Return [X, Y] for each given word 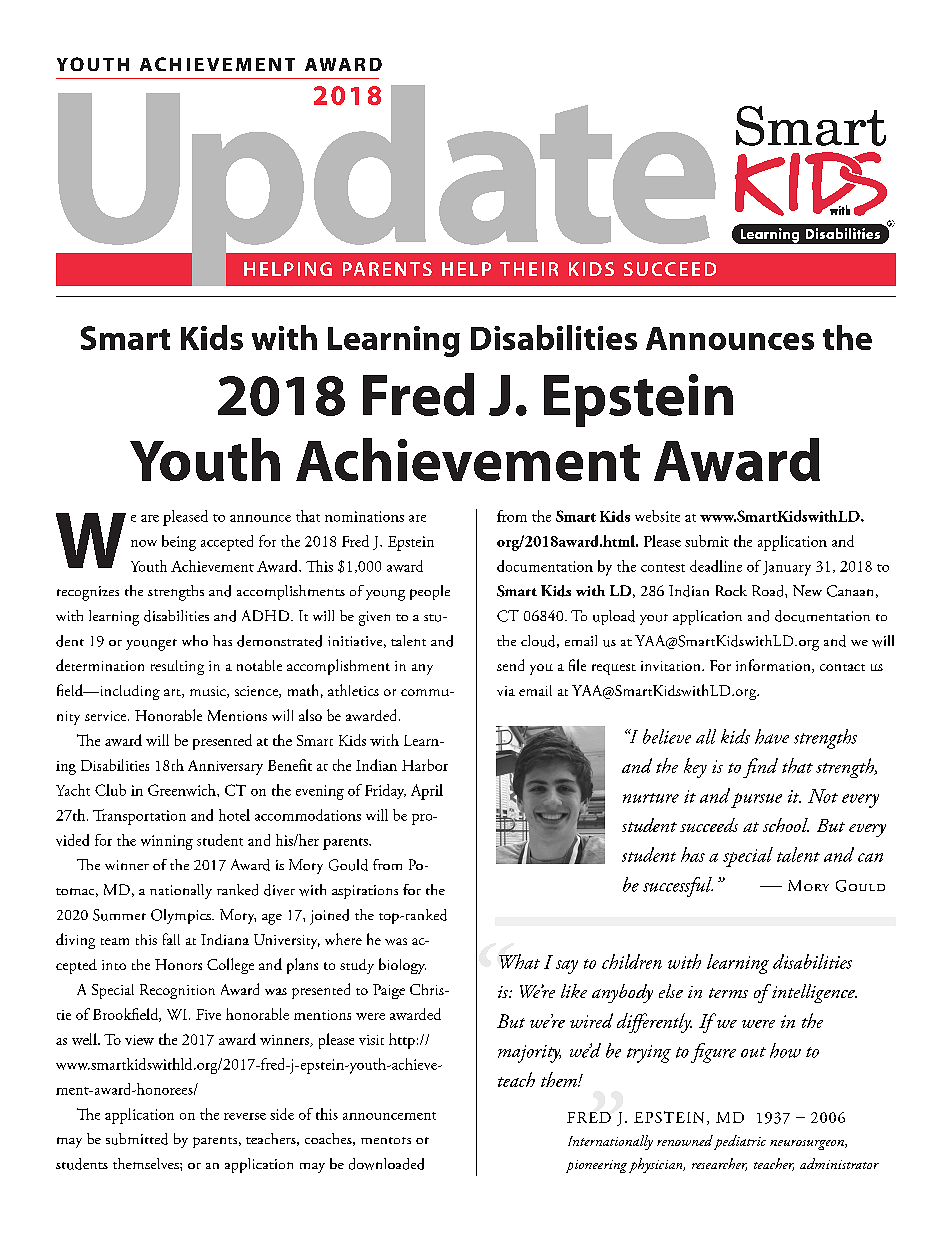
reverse [245, 1116]
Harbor [425, 765]
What [519, 961]
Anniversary [225, 767]
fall [171, 939]
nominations [364, 516]
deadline [716, 566]
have [772, 736]
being [179, 543]
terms [728, 993]
